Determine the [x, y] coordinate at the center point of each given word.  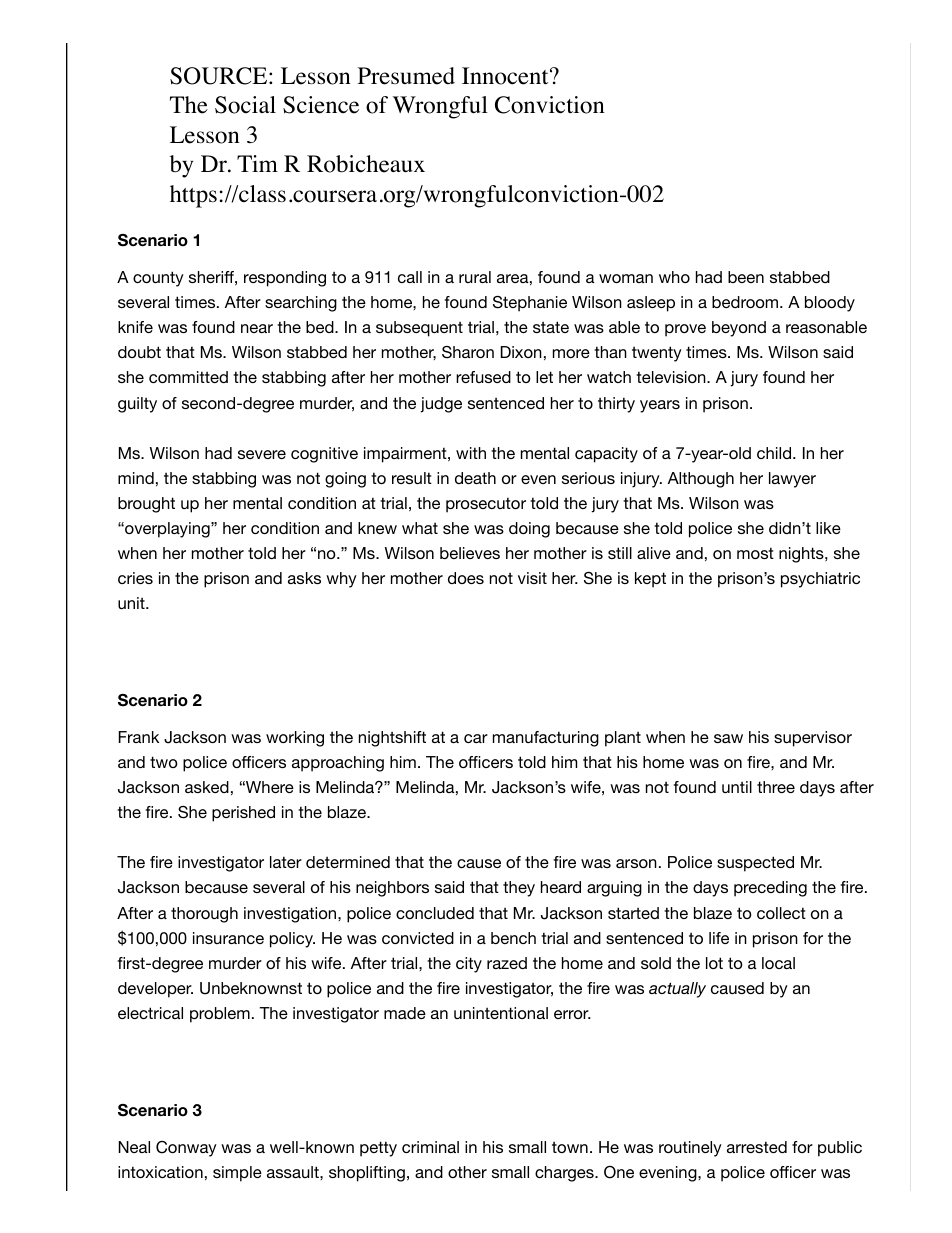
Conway [186, 1149]
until [737, 787]
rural [475, 277]
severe [262, 454]
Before [268, 118]
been [746, 277]
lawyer [792, 480]
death [475, 478]
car [476, 738]
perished [243, 814]
